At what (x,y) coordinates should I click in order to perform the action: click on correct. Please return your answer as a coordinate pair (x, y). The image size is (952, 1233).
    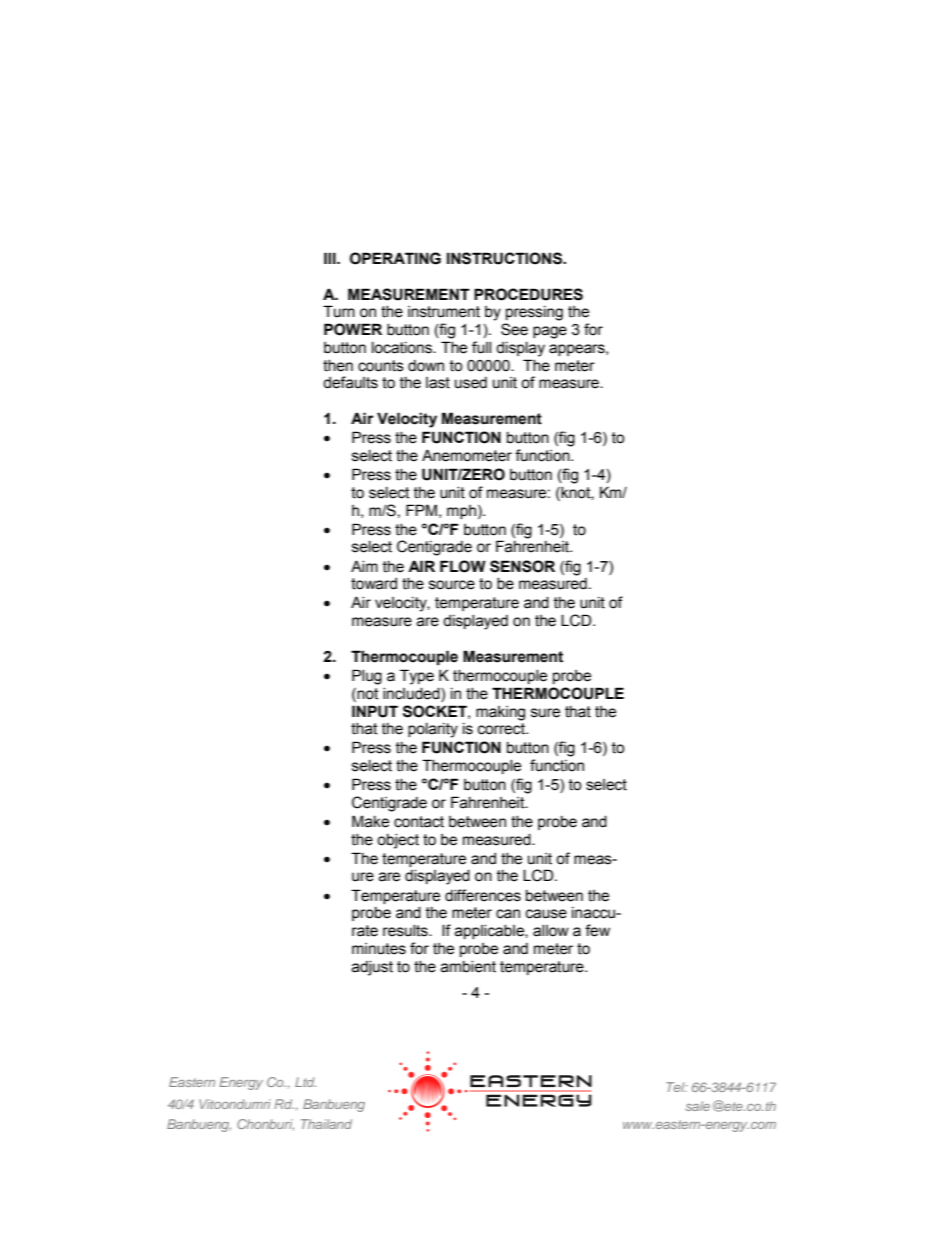
    Looking at the image, I should click on (502, 729).
